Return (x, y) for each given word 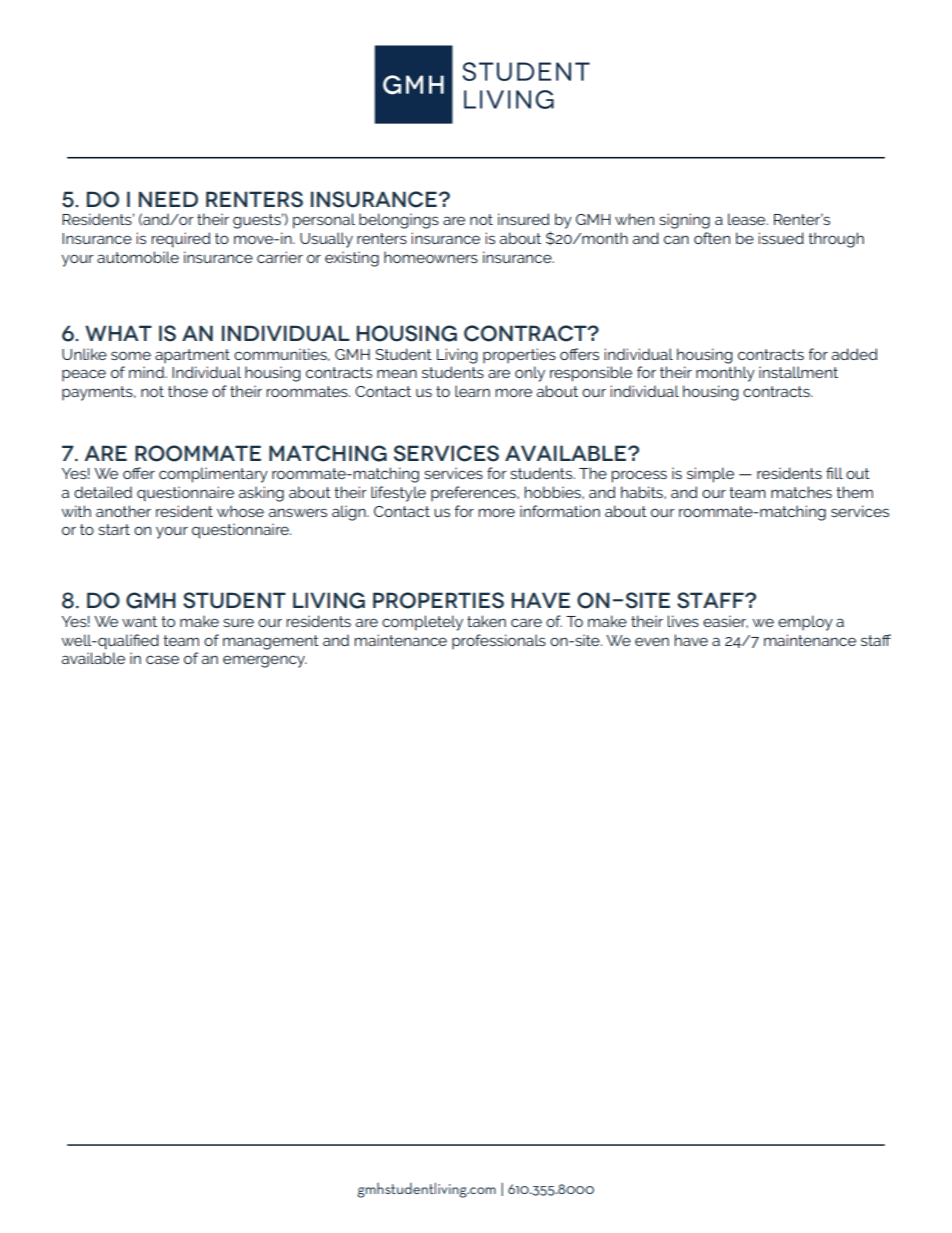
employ (805, 623)
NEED (168, 199)
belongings (399, 221)
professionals (499, 641)
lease (748, 219)
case (162, 659)
